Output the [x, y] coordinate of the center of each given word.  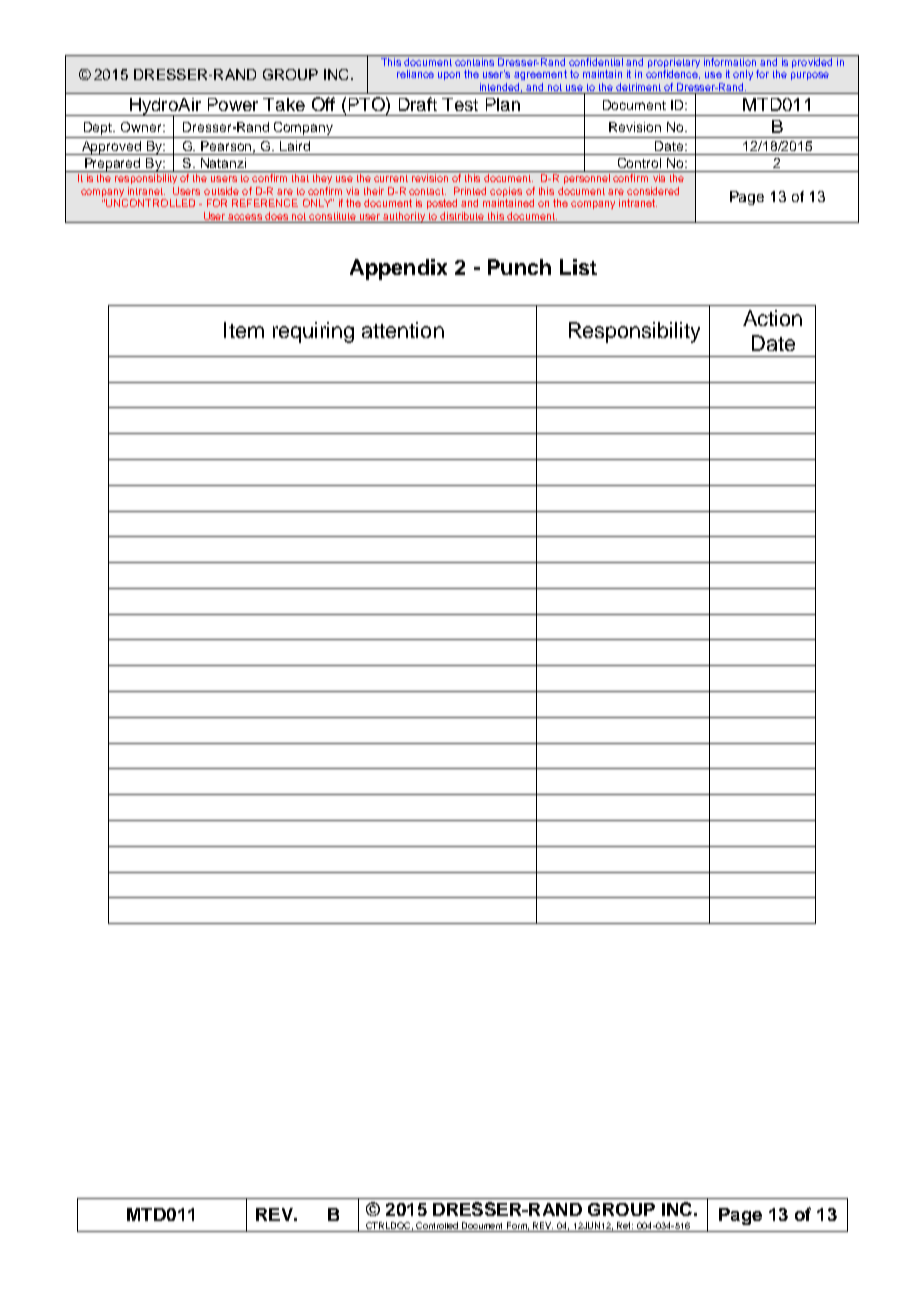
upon [449, 76]
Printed [470, 191]
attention [403, 330]
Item [244, 330]
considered [653, 191]
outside [221, 191]
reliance [415, 74]
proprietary [674, 61]
